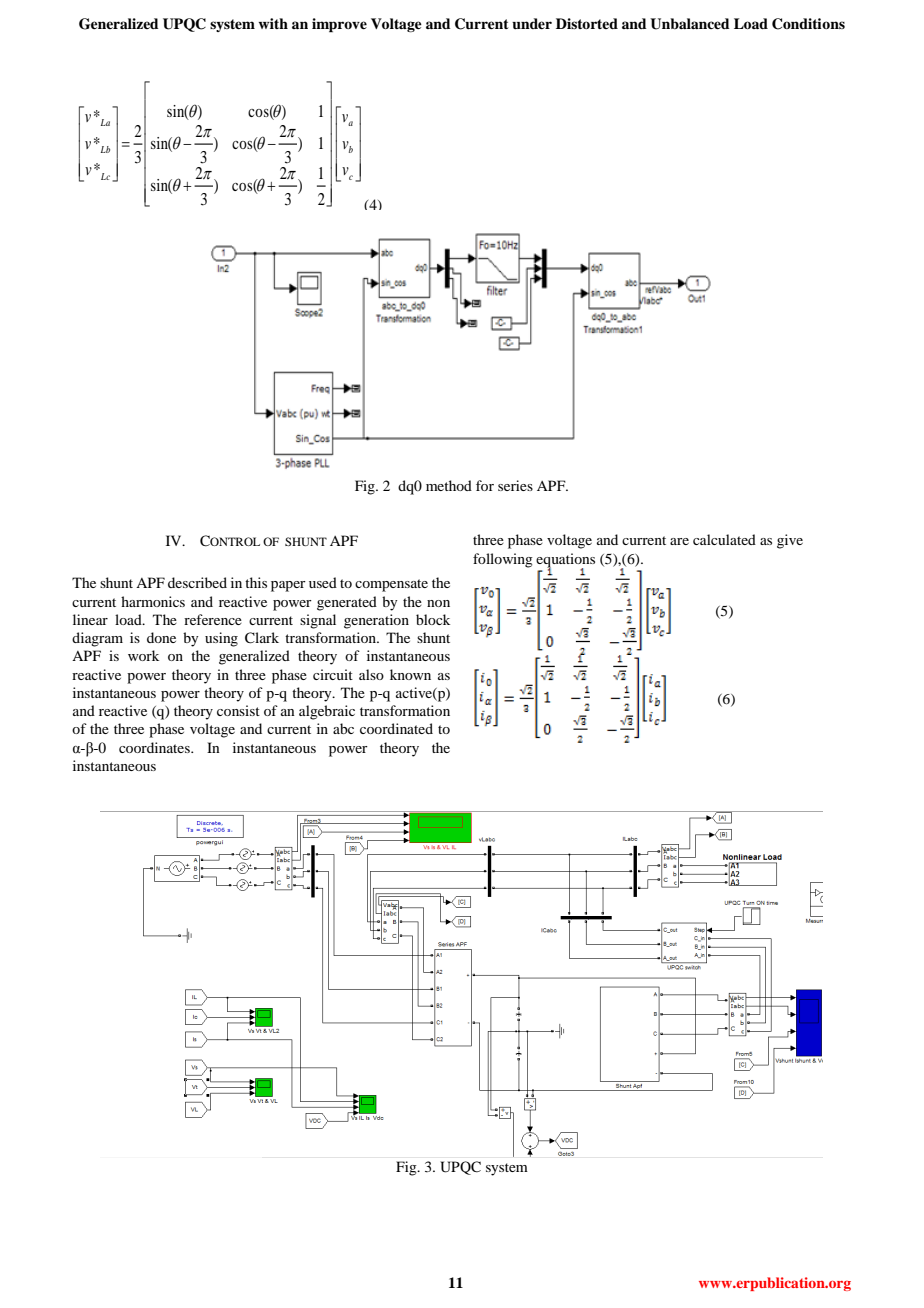 Image resolution: width=924 pixels, height=1308 pixels. Describe the element at coordinates (724, 539) in the image. I see `calculated` at that location.
